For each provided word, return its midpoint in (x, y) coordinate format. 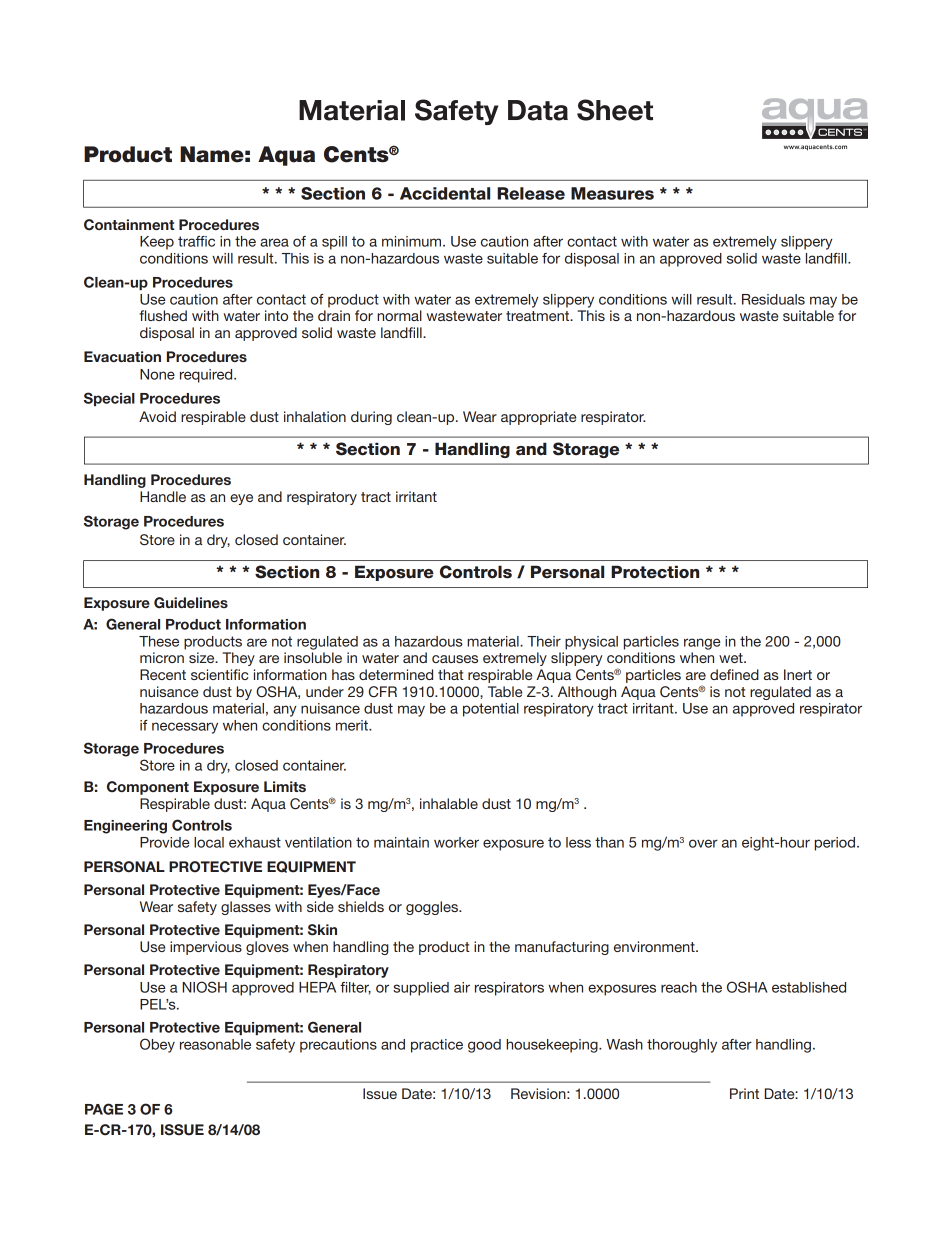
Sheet (615, 110)
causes (455, 659)
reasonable (215, 1044)
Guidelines (191, 603)
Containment (129, 225)
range (702, 644)
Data (538, 110)
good (484, 1046)
